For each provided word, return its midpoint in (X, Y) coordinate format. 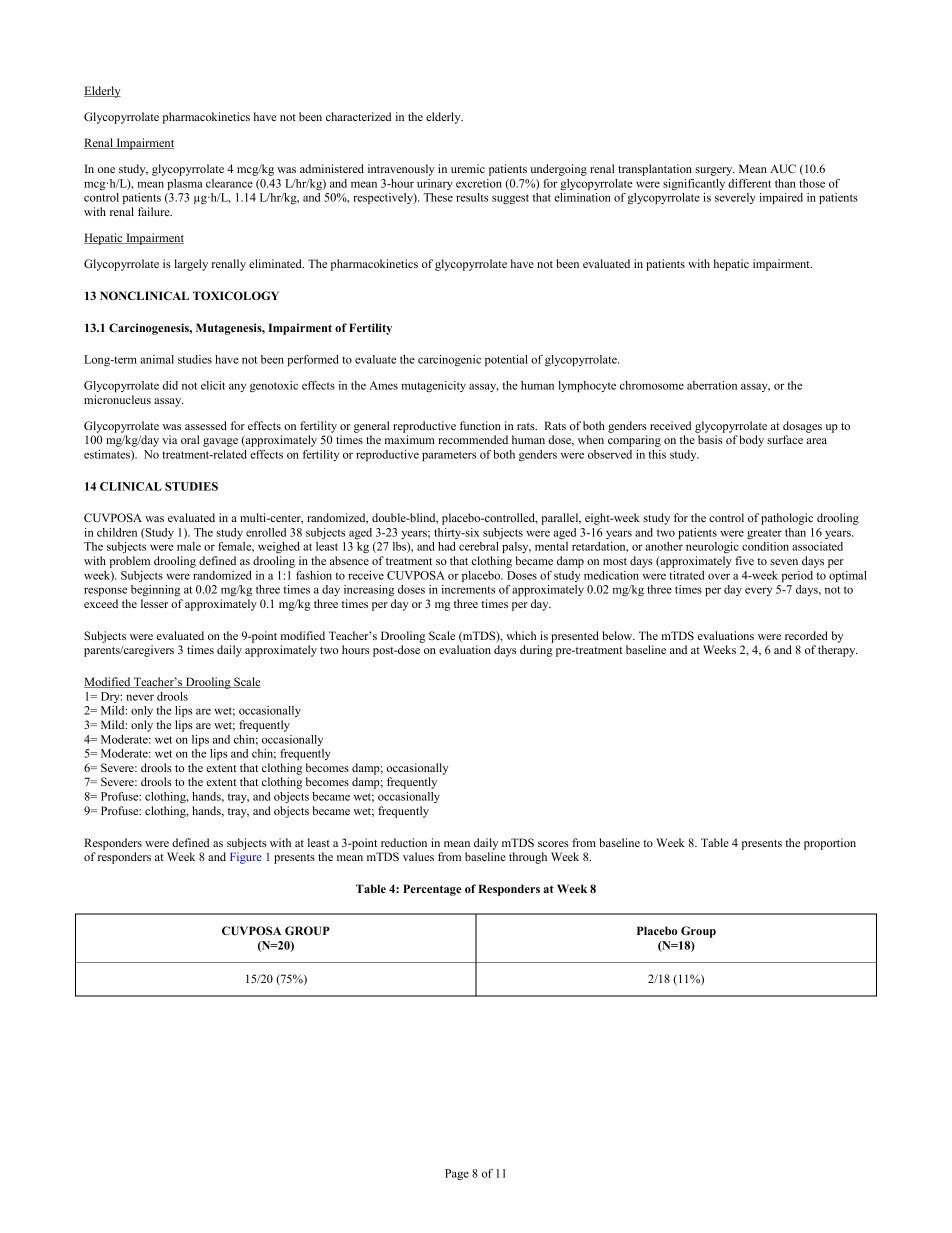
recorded (806, 635)
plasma (185, 184)
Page (457, 1174)
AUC (783, 168)
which (521, 635)
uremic (468, 168)
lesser (154, 603)
